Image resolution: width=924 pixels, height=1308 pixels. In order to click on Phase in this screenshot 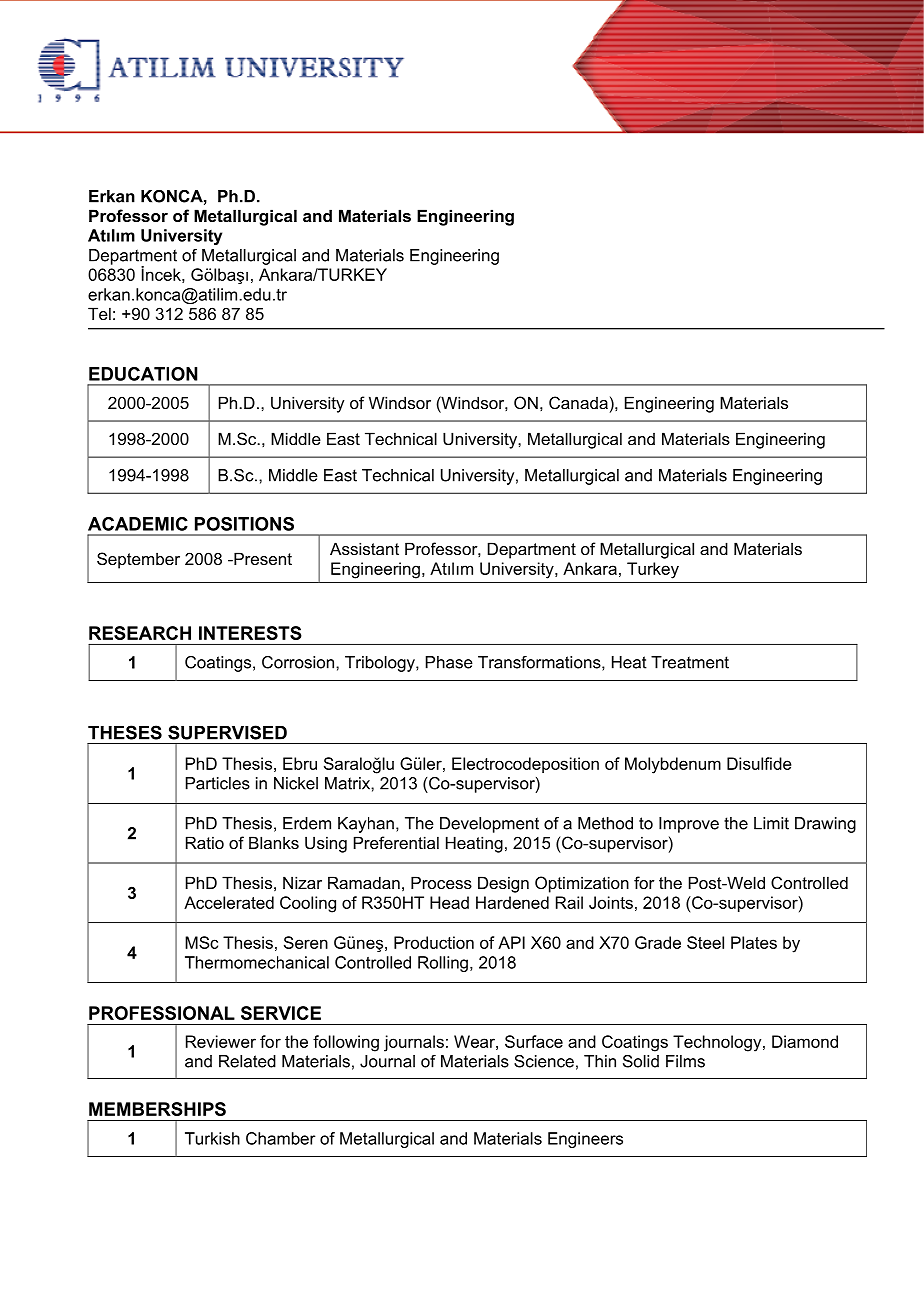, I will do `click(449, 662)`.
